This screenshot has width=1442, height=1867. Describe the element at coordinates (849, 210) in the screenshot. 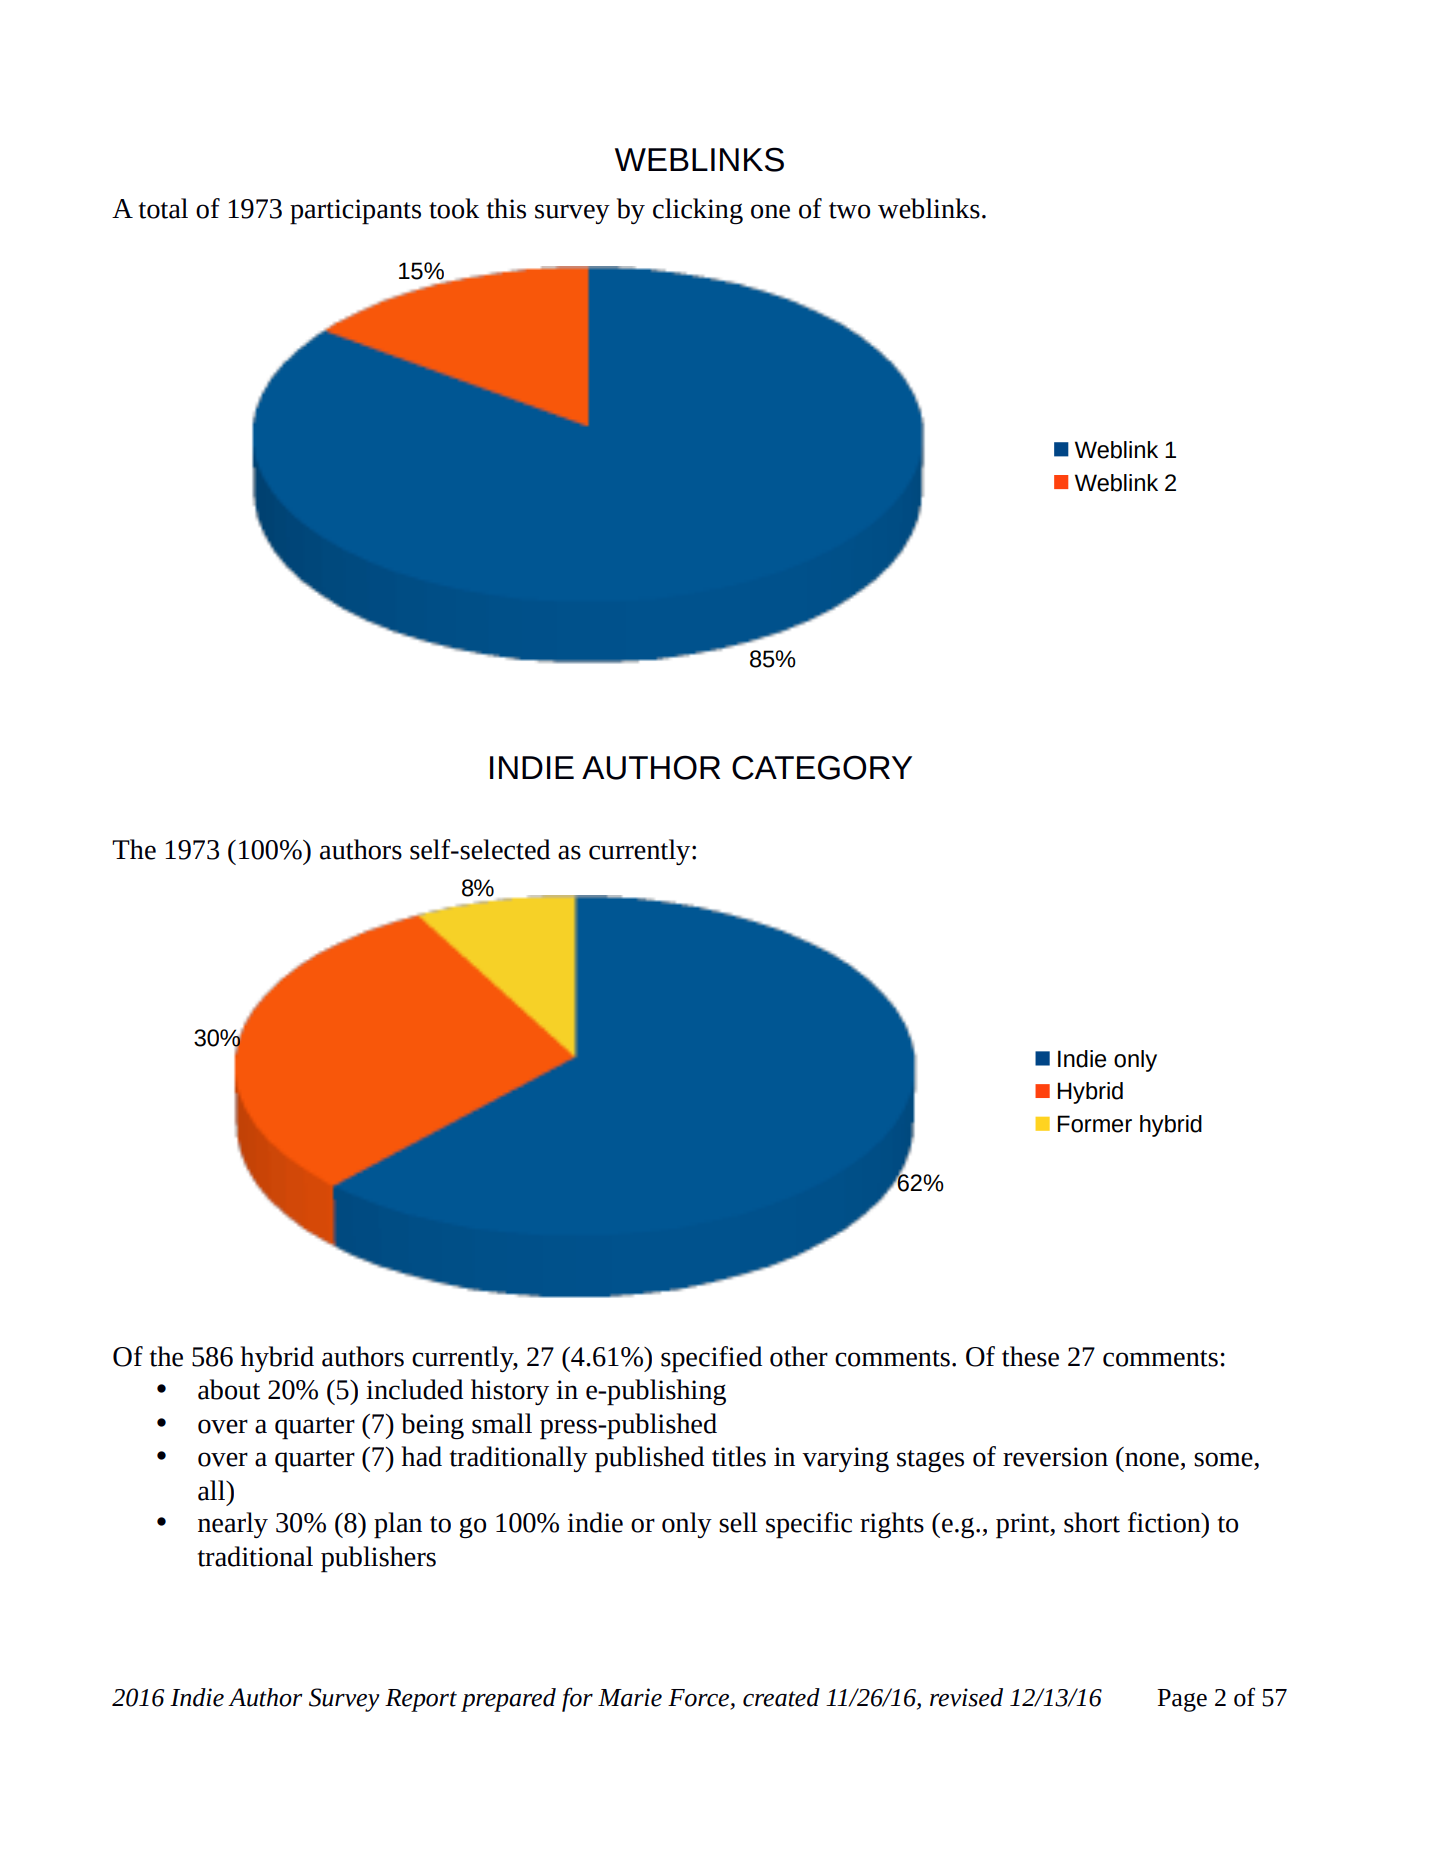

I see `two` at that location.
